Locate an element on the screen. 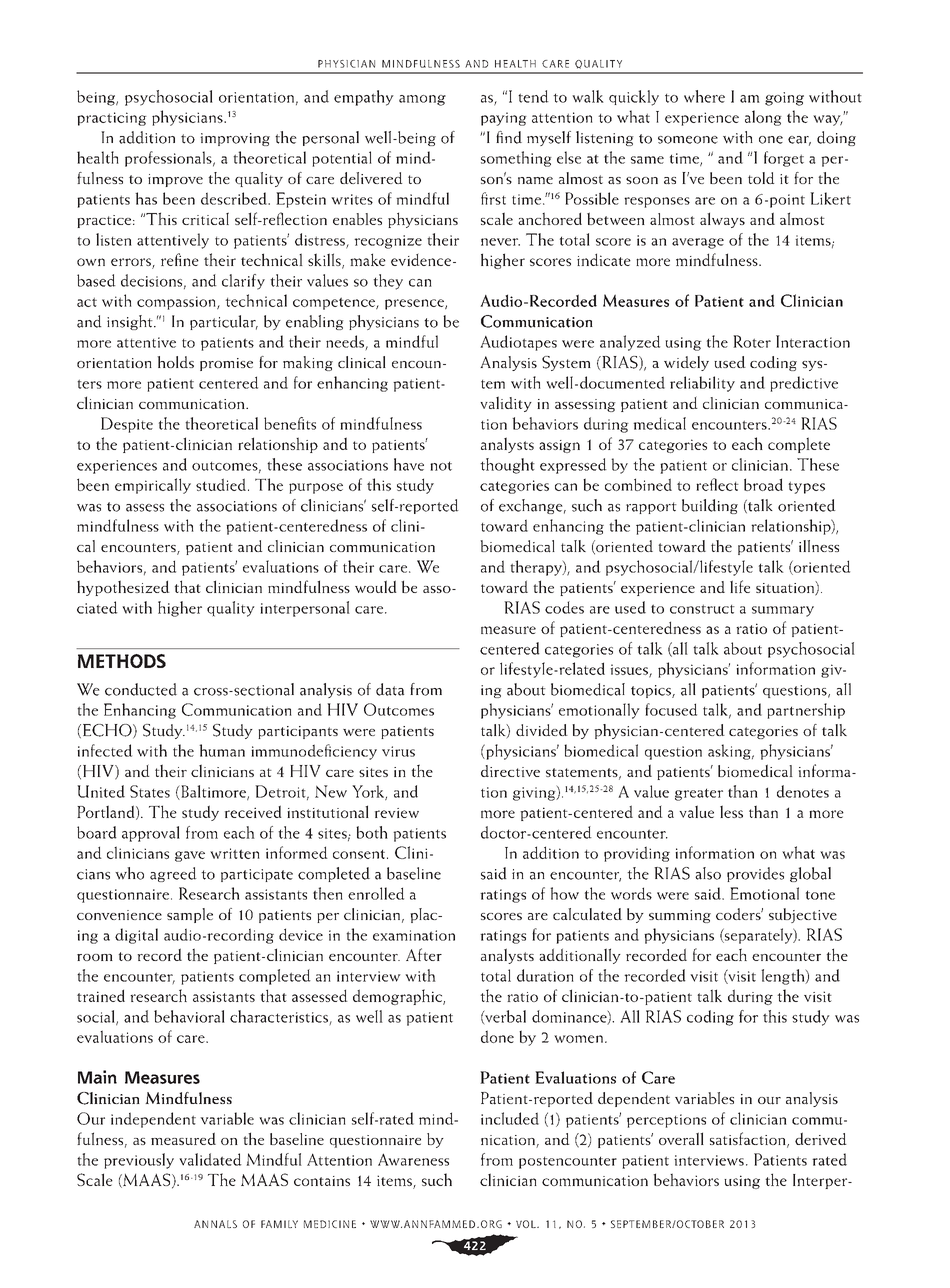 This screenshot has height=1288, width=950. Awareness is located at coordinates (413, 1159).
